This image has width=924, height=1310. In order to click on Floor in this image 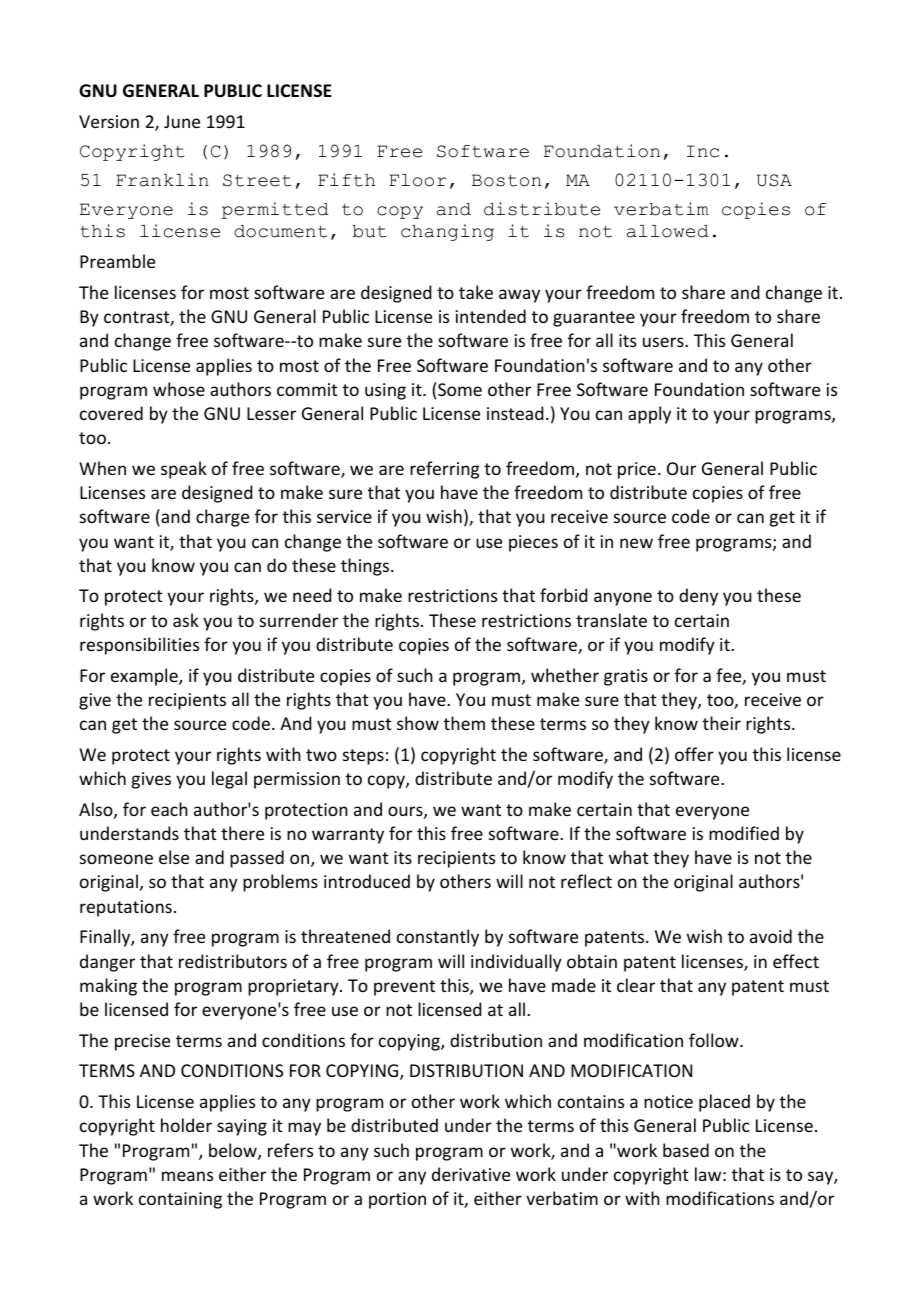, I will do `click(417, 180)`.
